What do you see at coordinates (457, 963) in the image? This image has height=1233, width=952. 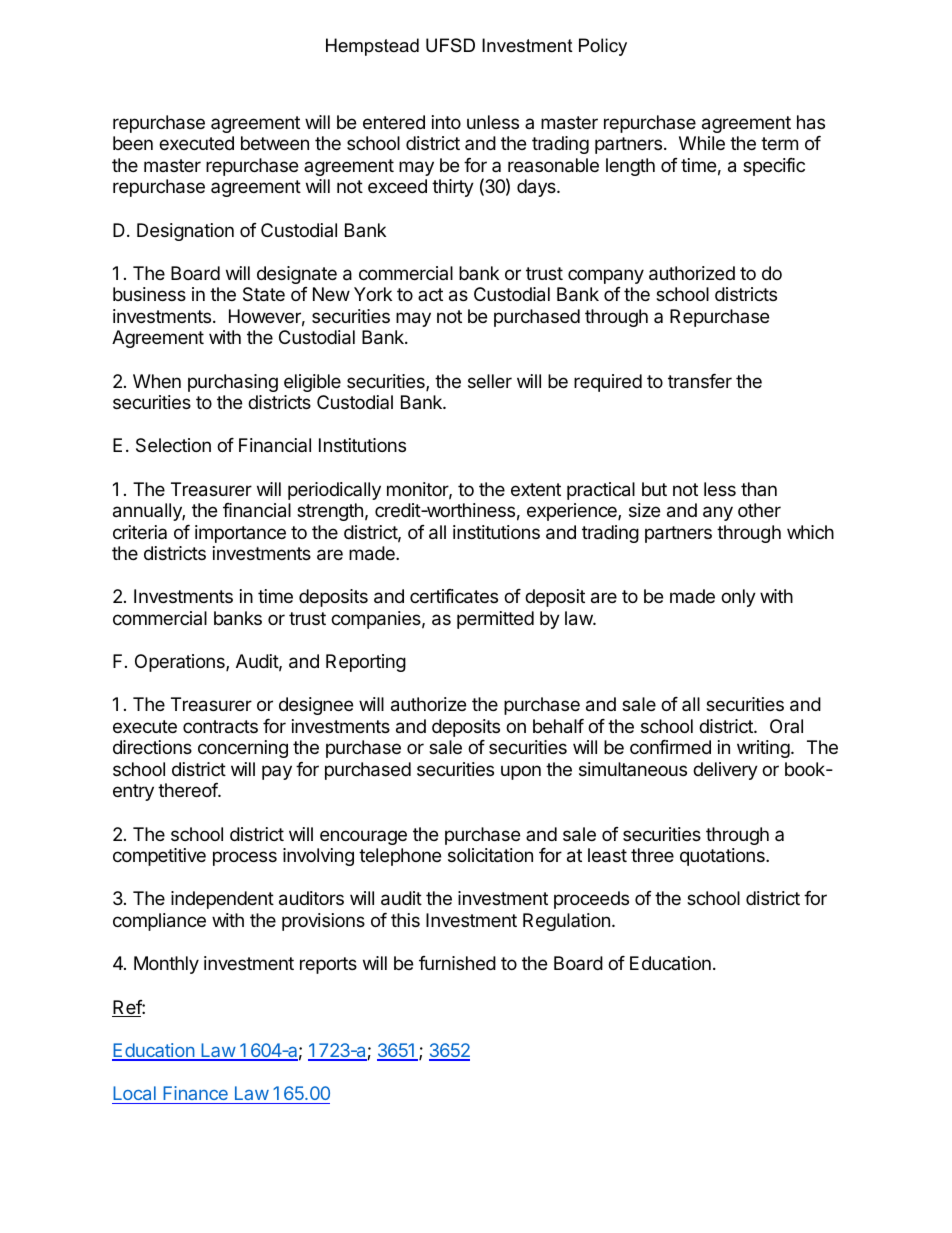 I see `furnished` at bounding box center [457, 963].
